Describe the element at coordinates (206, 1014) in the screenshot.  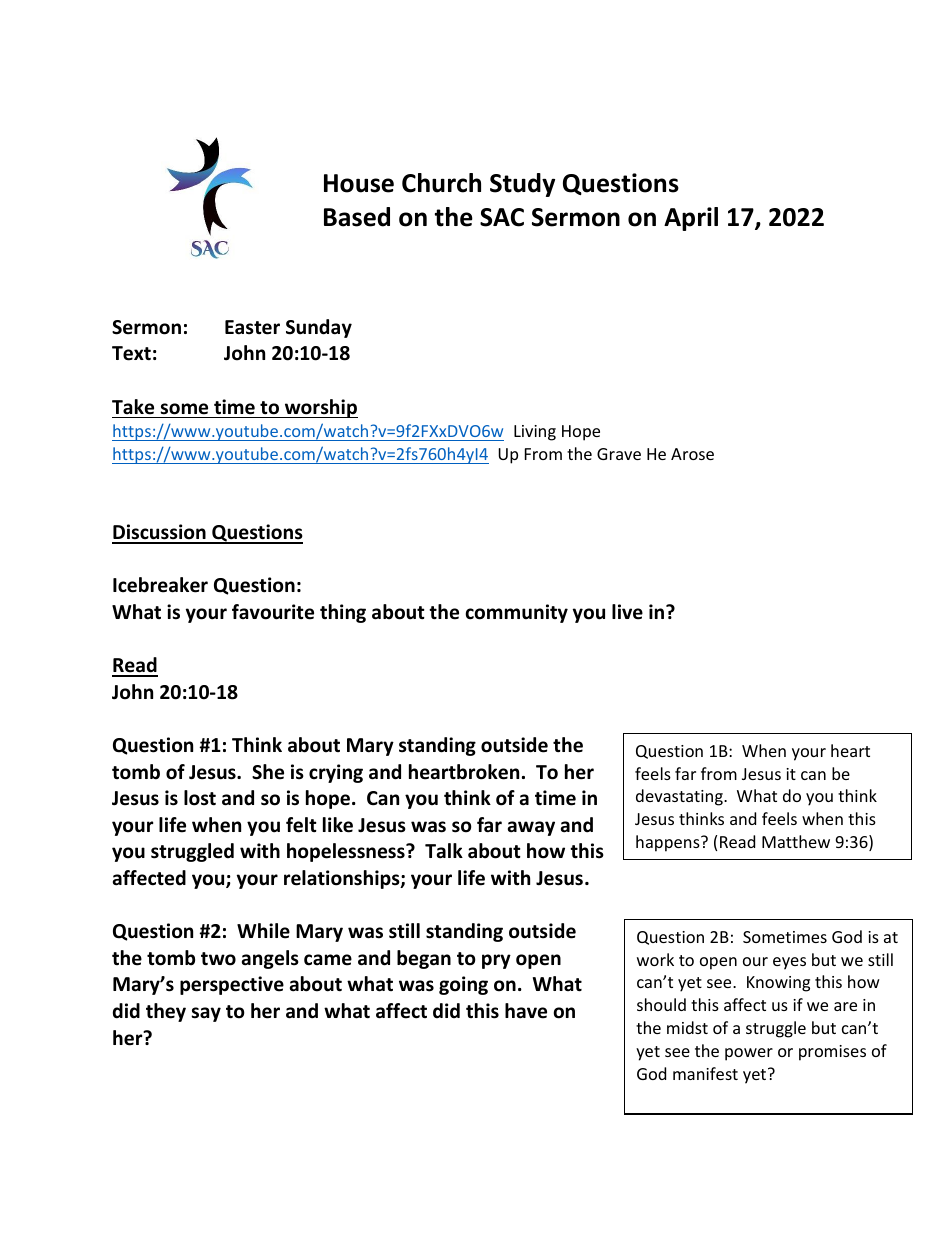
I see `say` at that location.
